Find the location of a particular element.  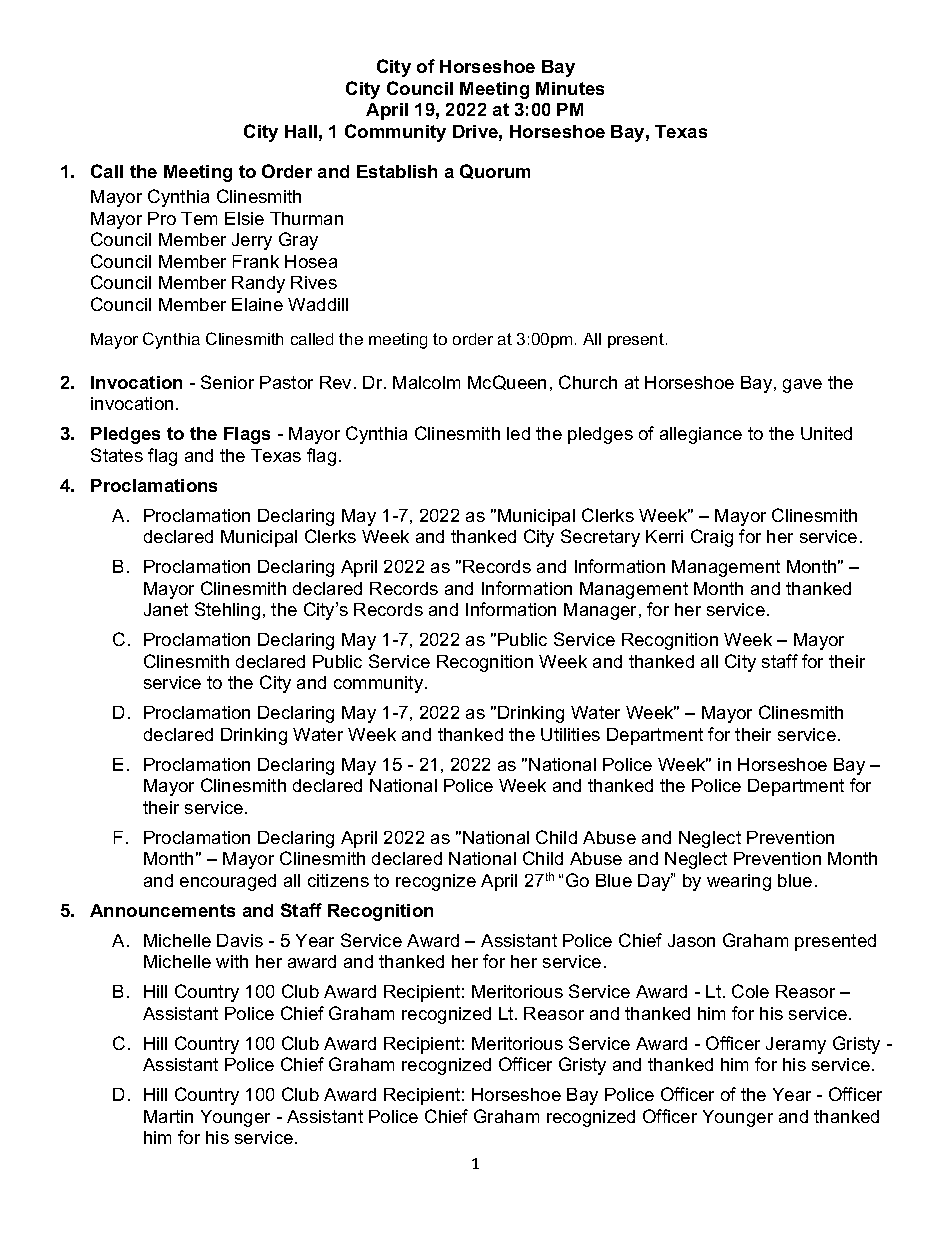

Martin is located at coordinates (168, 1116).
